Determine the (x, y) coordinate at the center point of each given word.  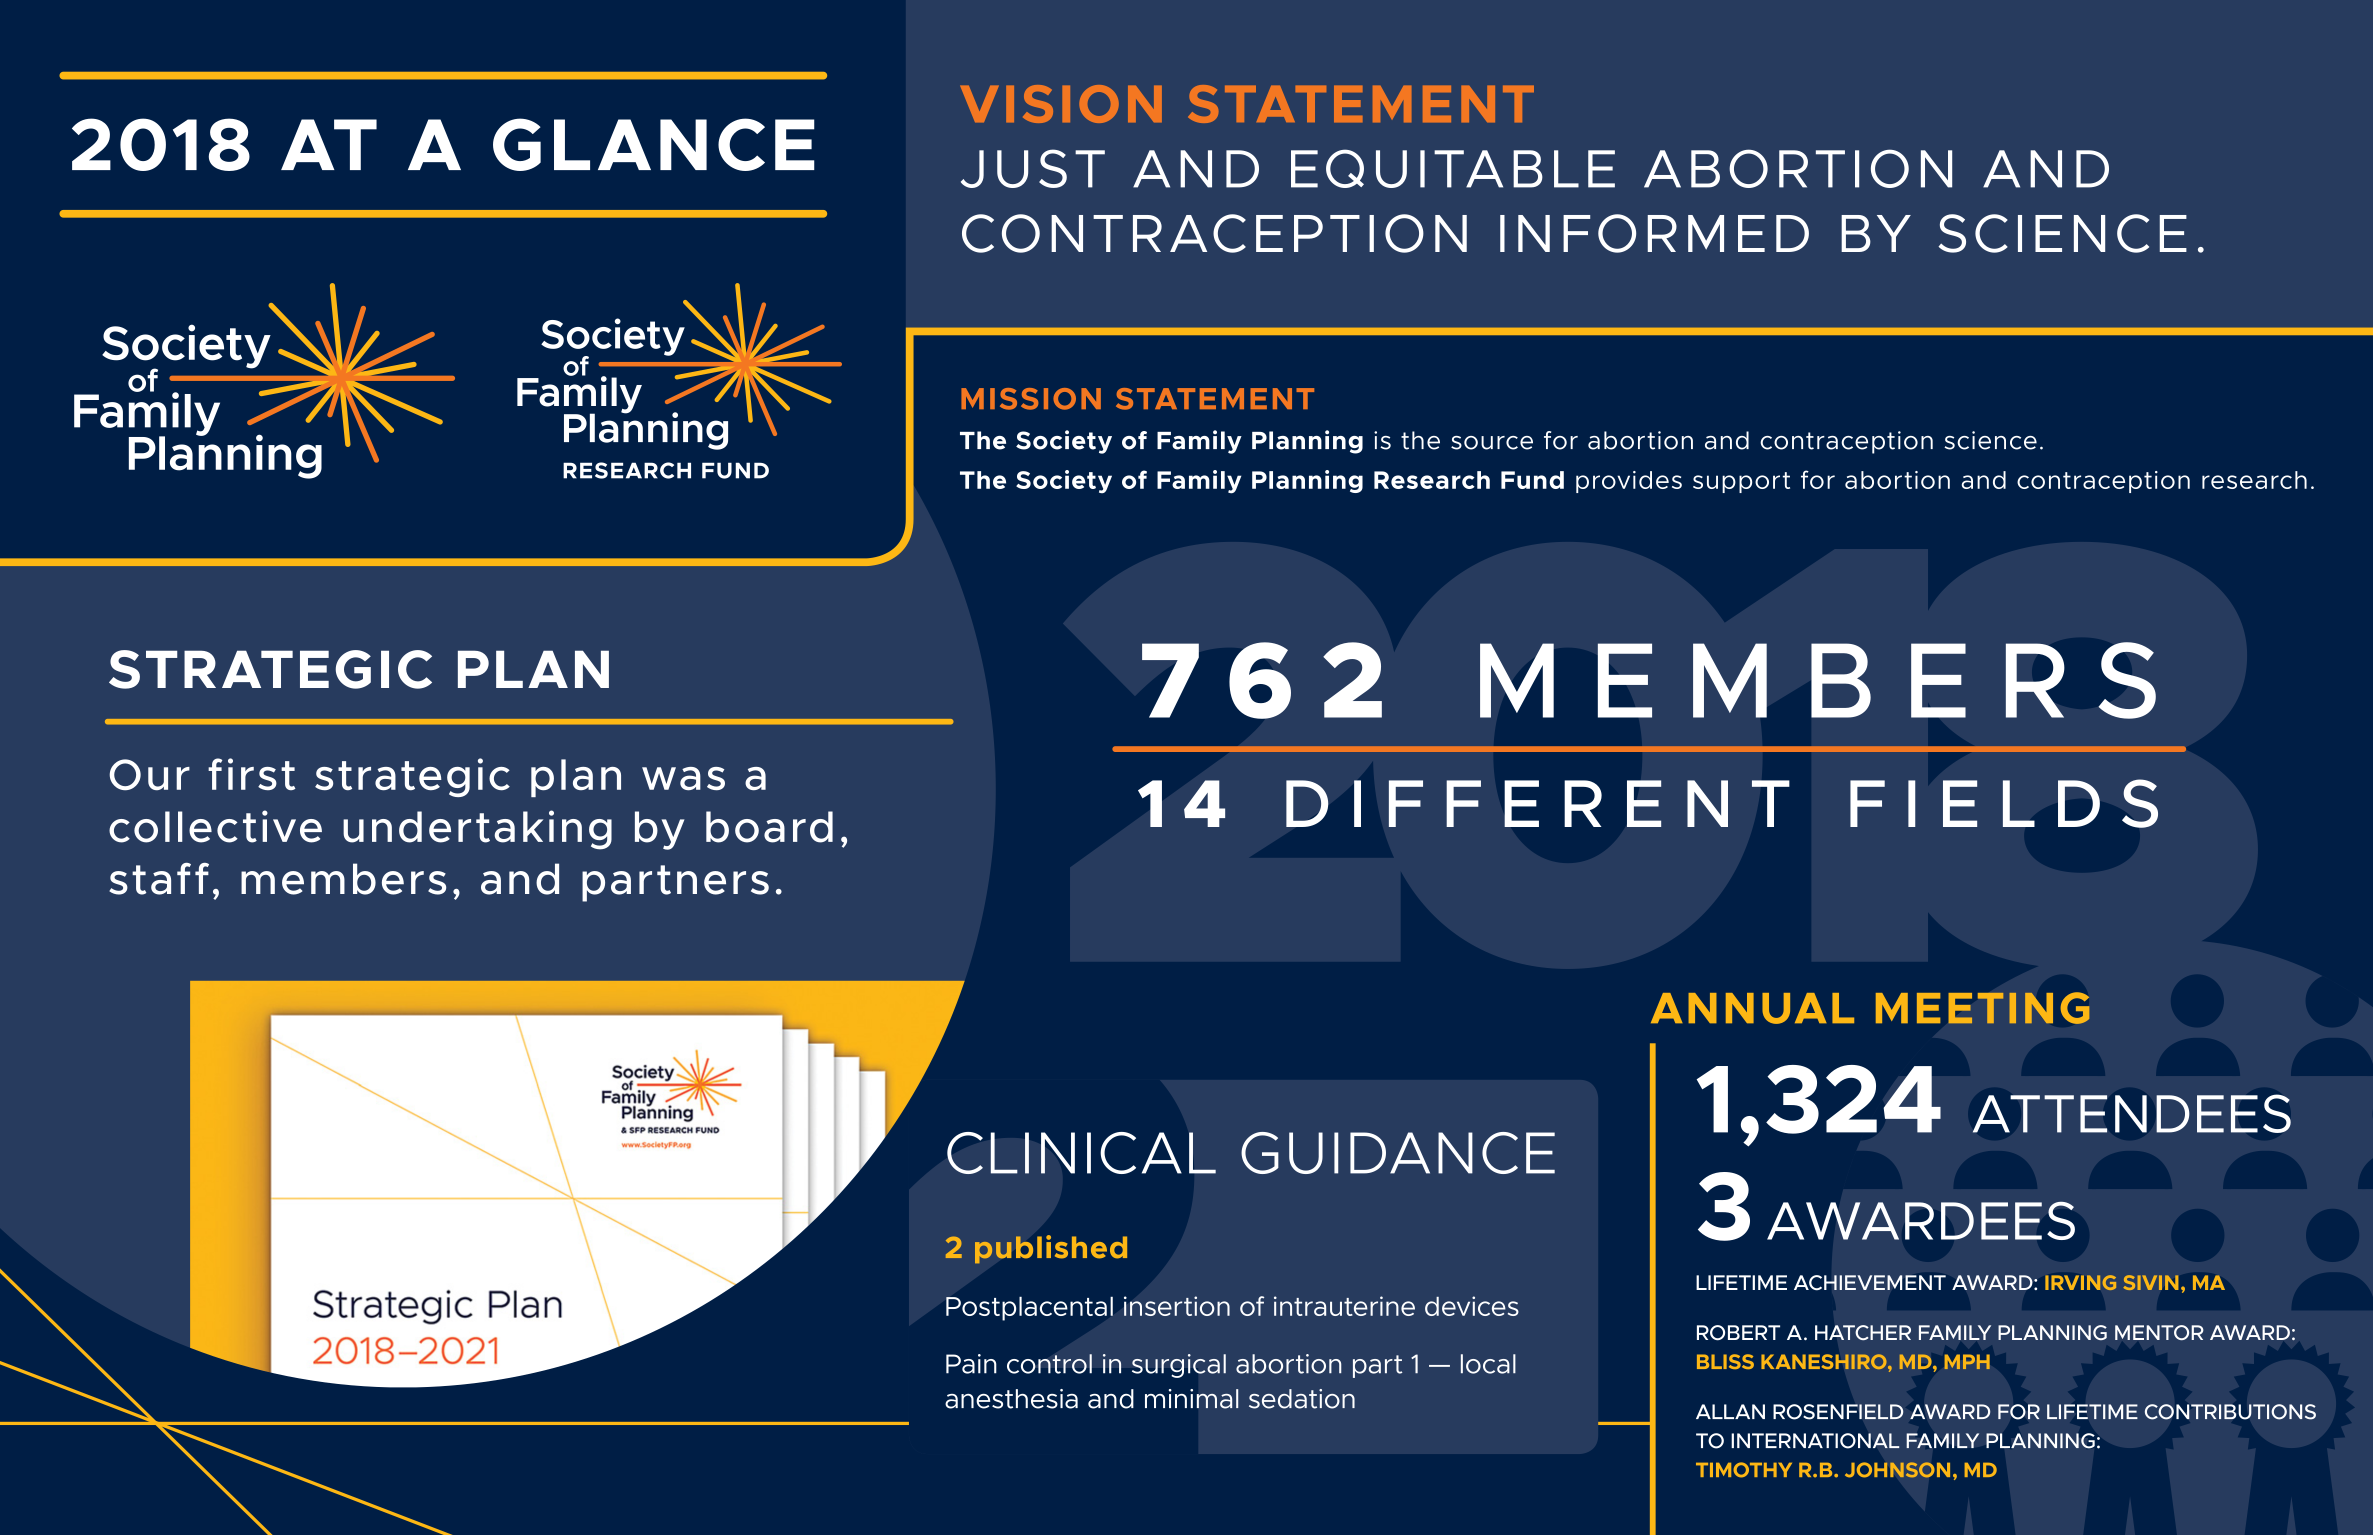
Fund (1532, 480)
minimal (1192, 1399)
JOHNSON (1897, 1470)
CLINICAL (1081, 1153)
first (251, 774)
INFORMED (1654, 233)
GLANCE (654, 144)
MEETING (1983, 1008)
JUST (1033, 168)
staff (159, 879)
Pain (971, 1364)
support (1741, 482)
